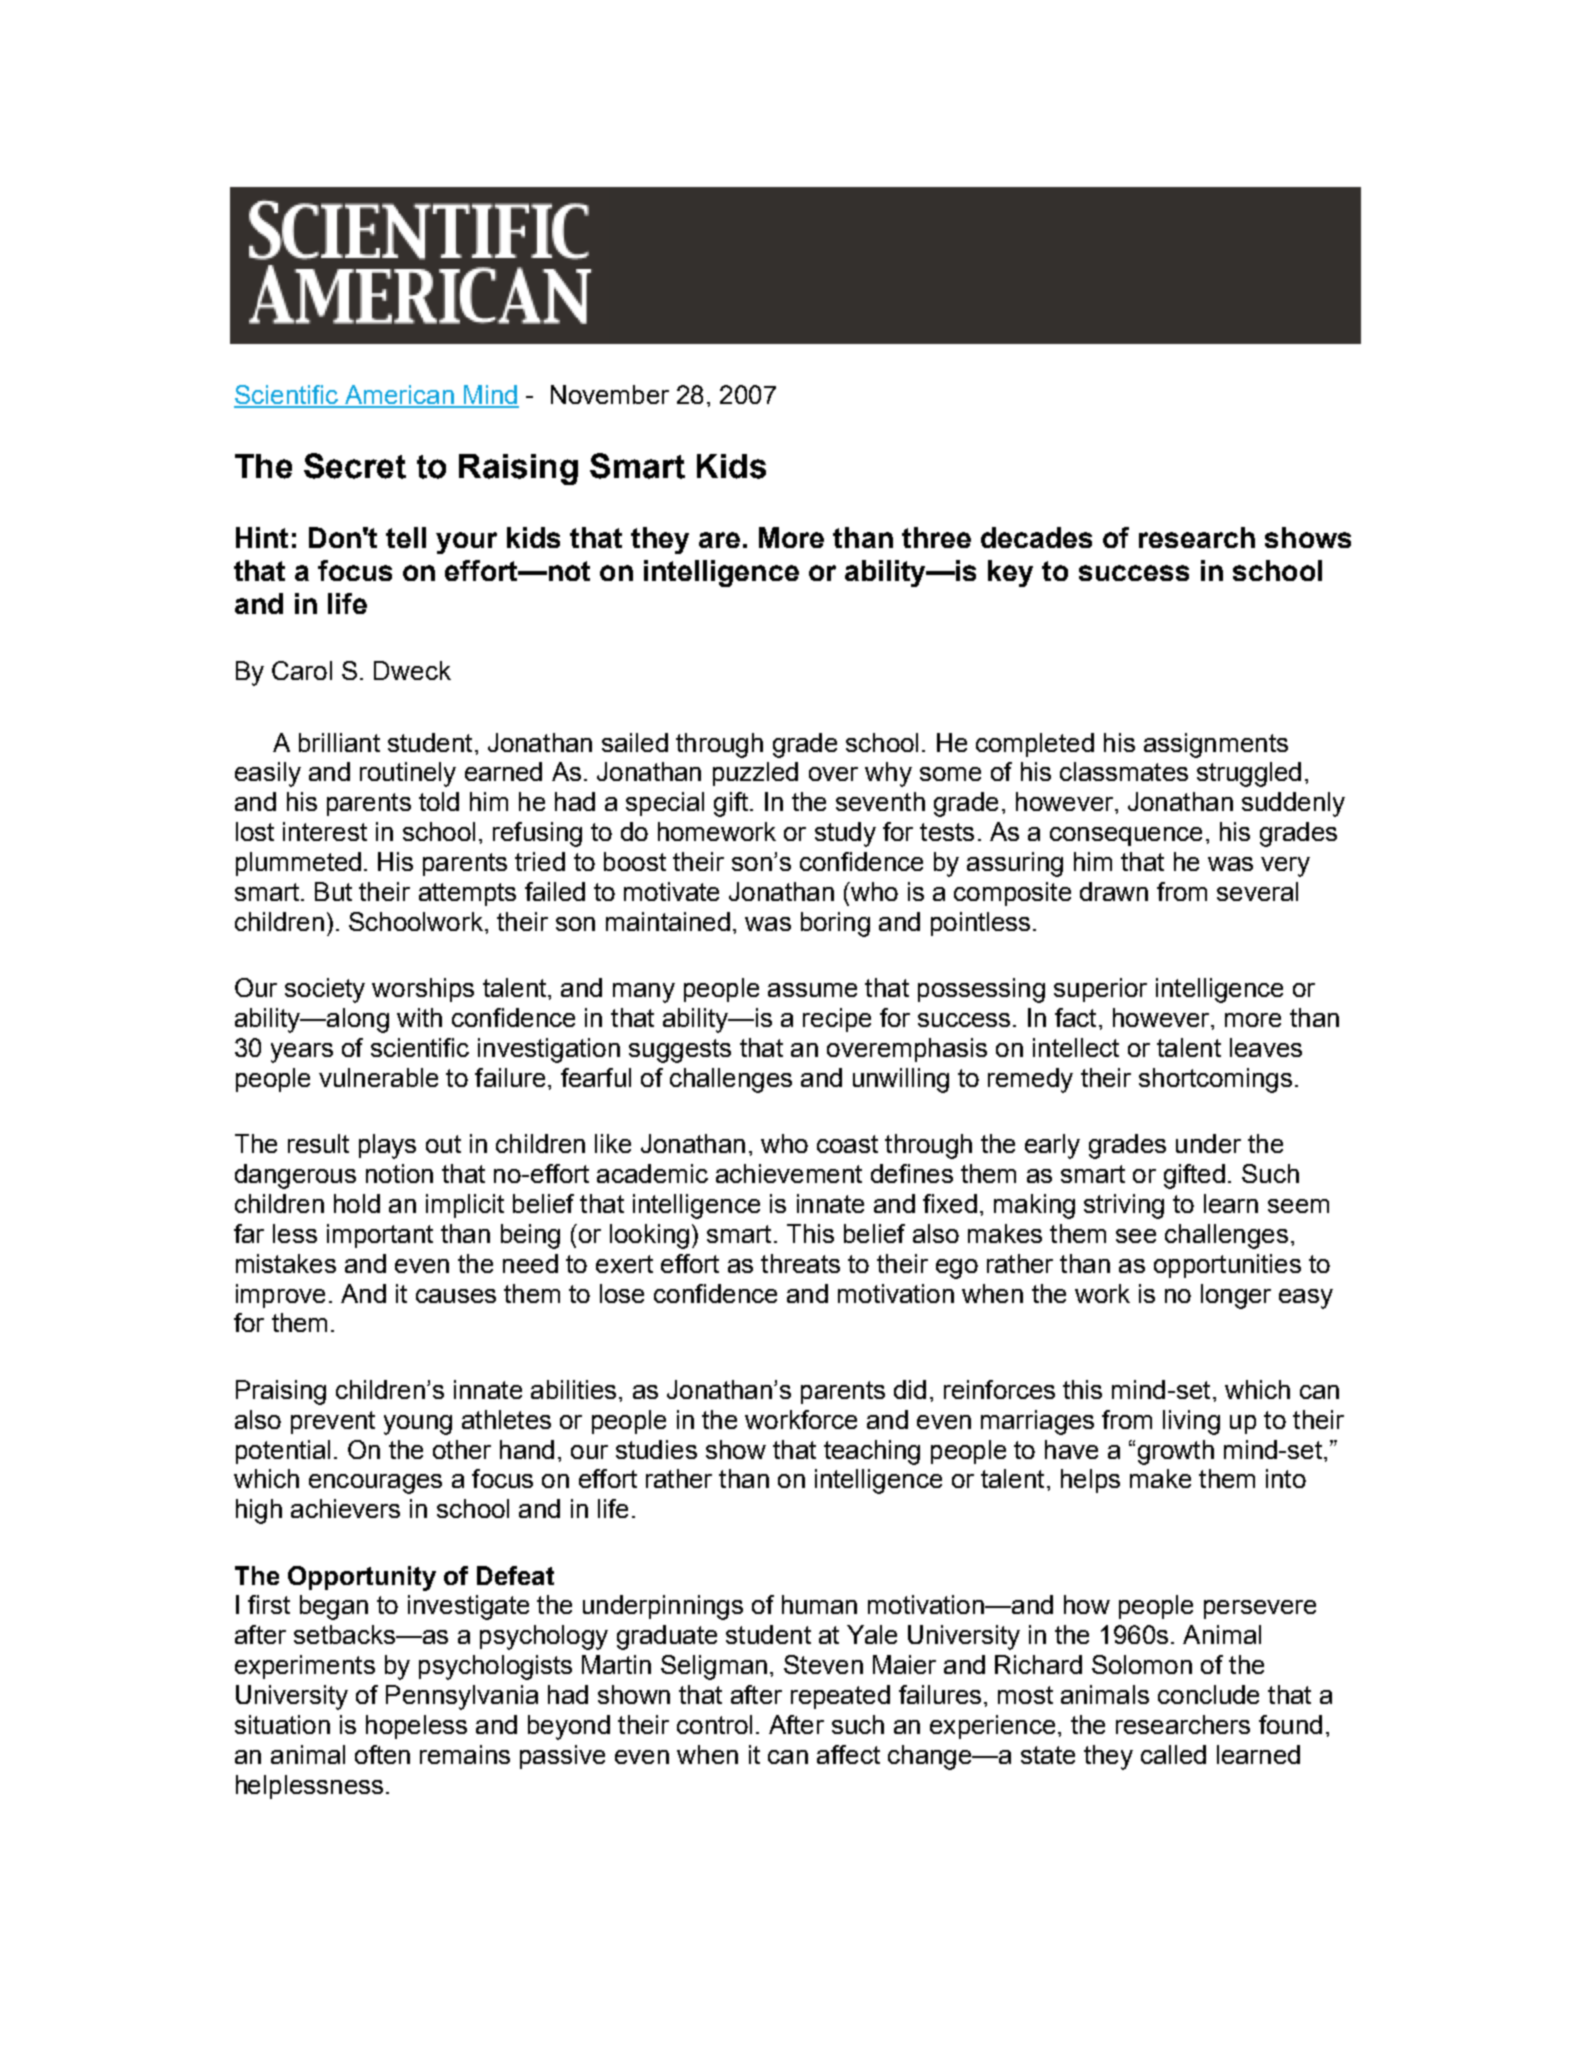 The image size is (1591, 2059). What do you see at coordinates (1036, 537) in the page?
I see `decades` at bounding box center [1036, 537].
